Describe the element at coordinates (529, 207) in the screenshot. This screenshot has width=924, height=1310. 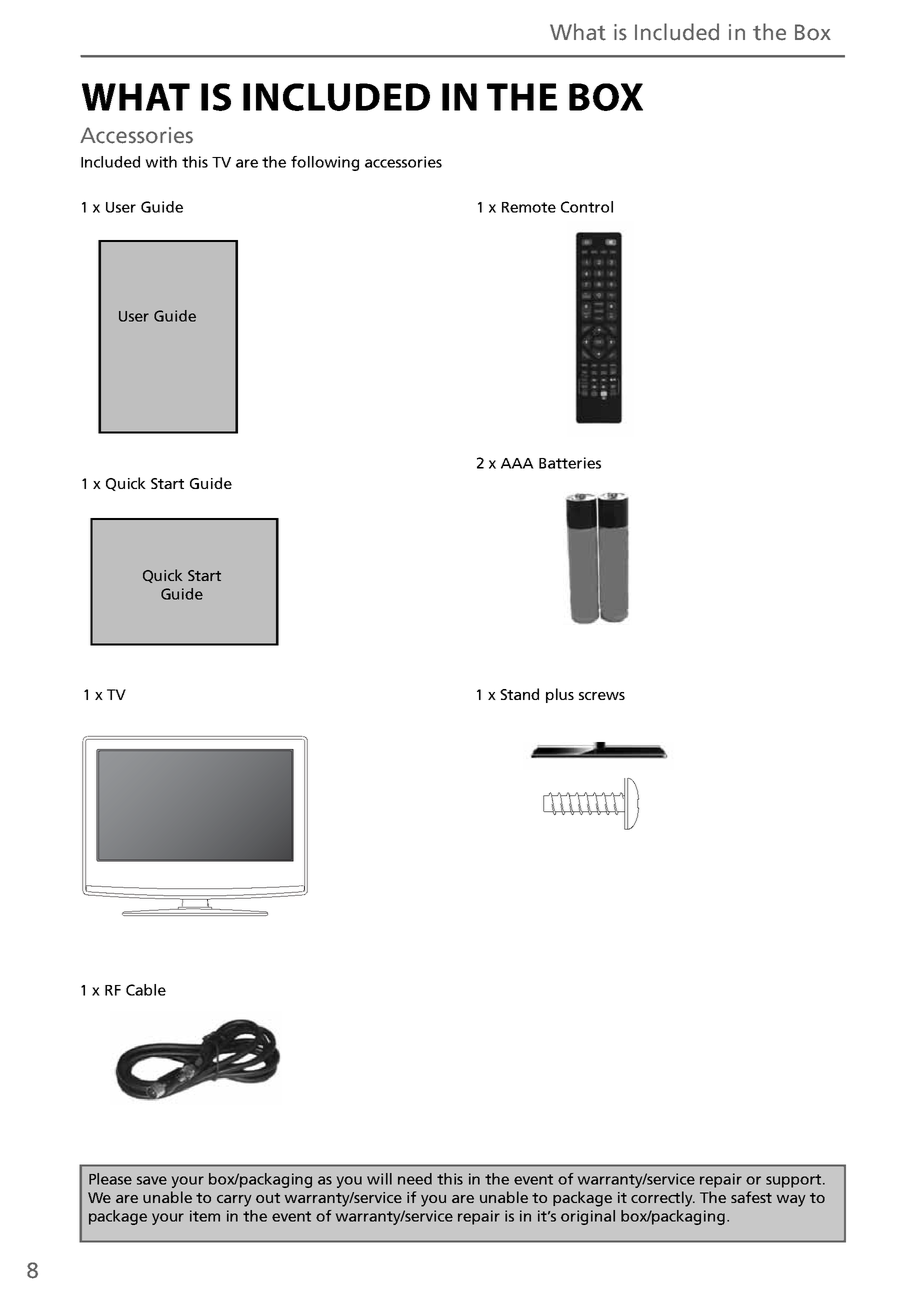
I see `Remote` at that location.
